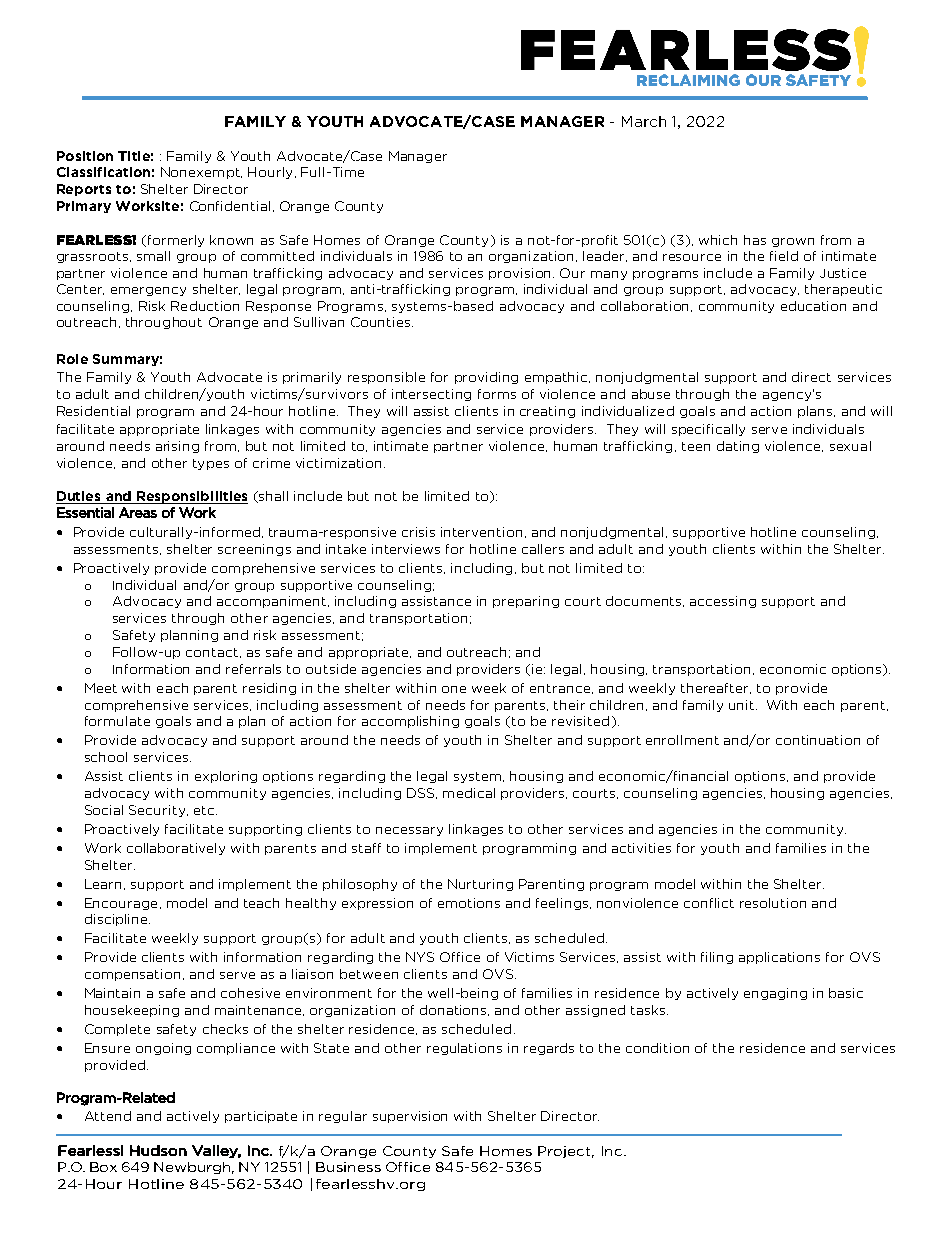  What do you see at coordinates (738, 447) in the screenshot?
I see `dating` at bounding box center [738, 447].
